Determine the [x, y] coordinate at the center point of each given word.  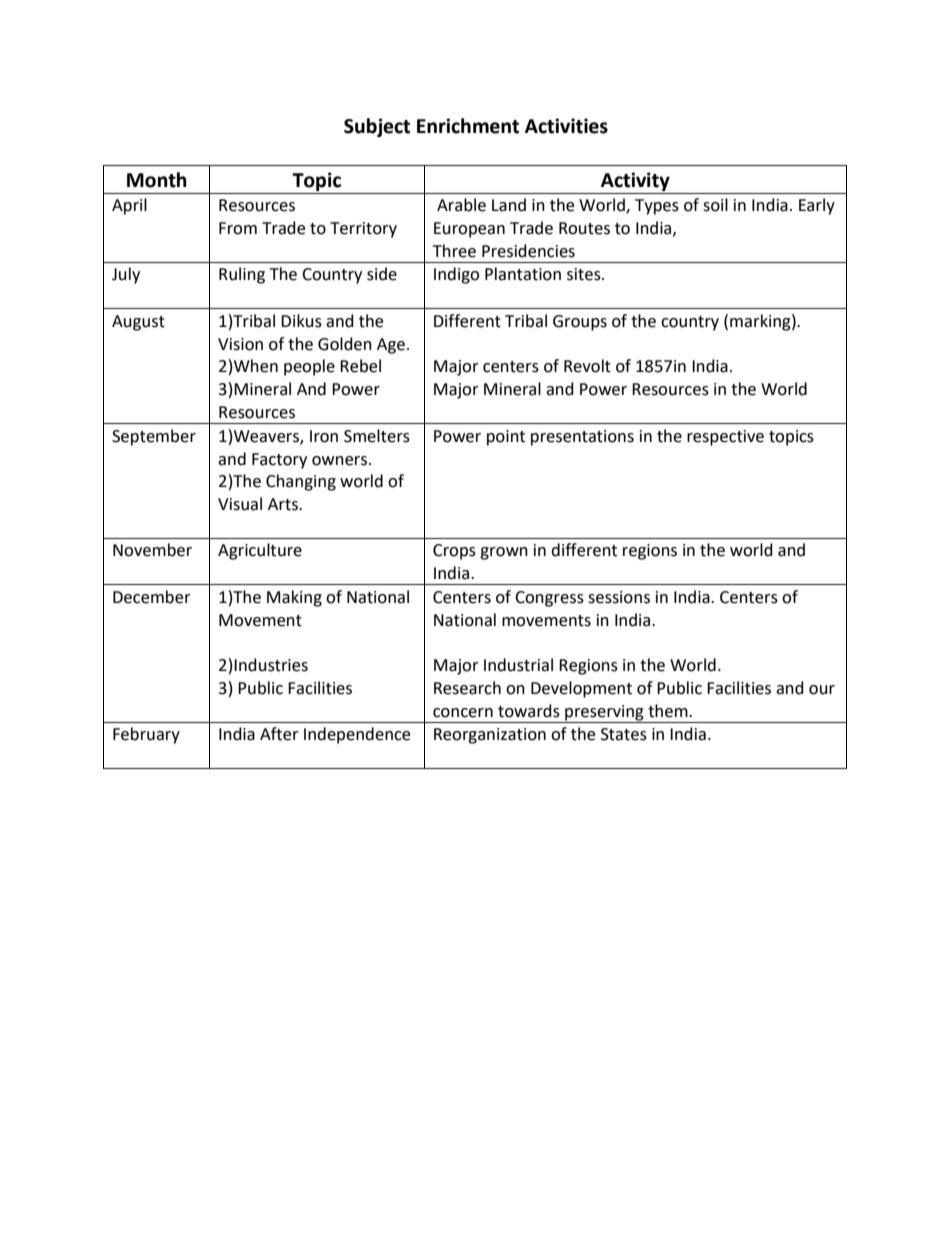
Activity [635, 181]
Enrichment [468, 126]
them [669, 711]
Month [157, 180]
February [146, 735]
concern [463, 713]
